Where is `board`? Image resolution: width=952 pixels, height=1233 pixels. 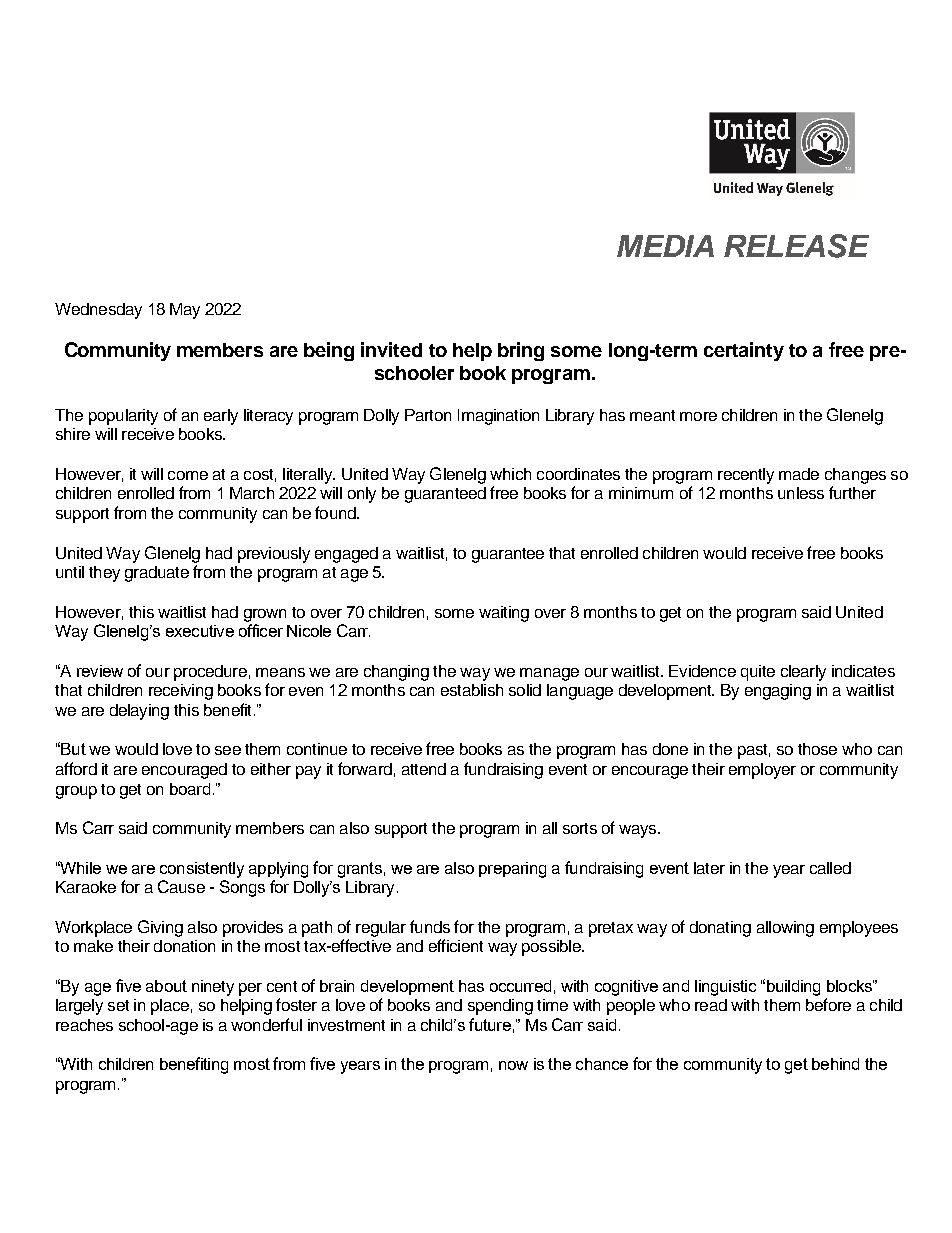 board is located at coordinates (190, 789).
